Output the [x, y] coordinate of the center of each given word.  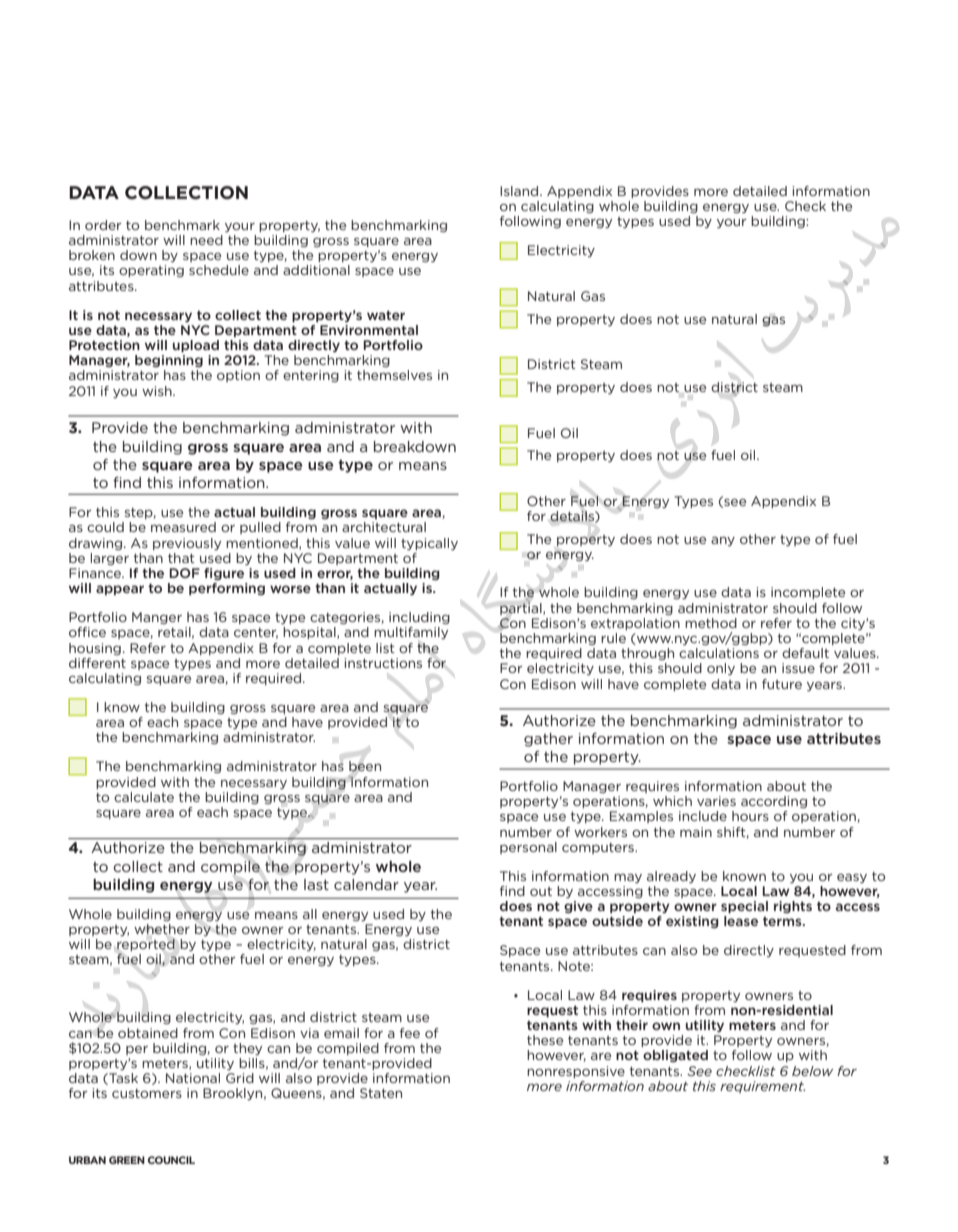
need [206, 240]
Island [520, 191]
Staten [381, 1093]
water [386, 315]
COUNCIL [171, 1160]
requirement [762, 1087]
